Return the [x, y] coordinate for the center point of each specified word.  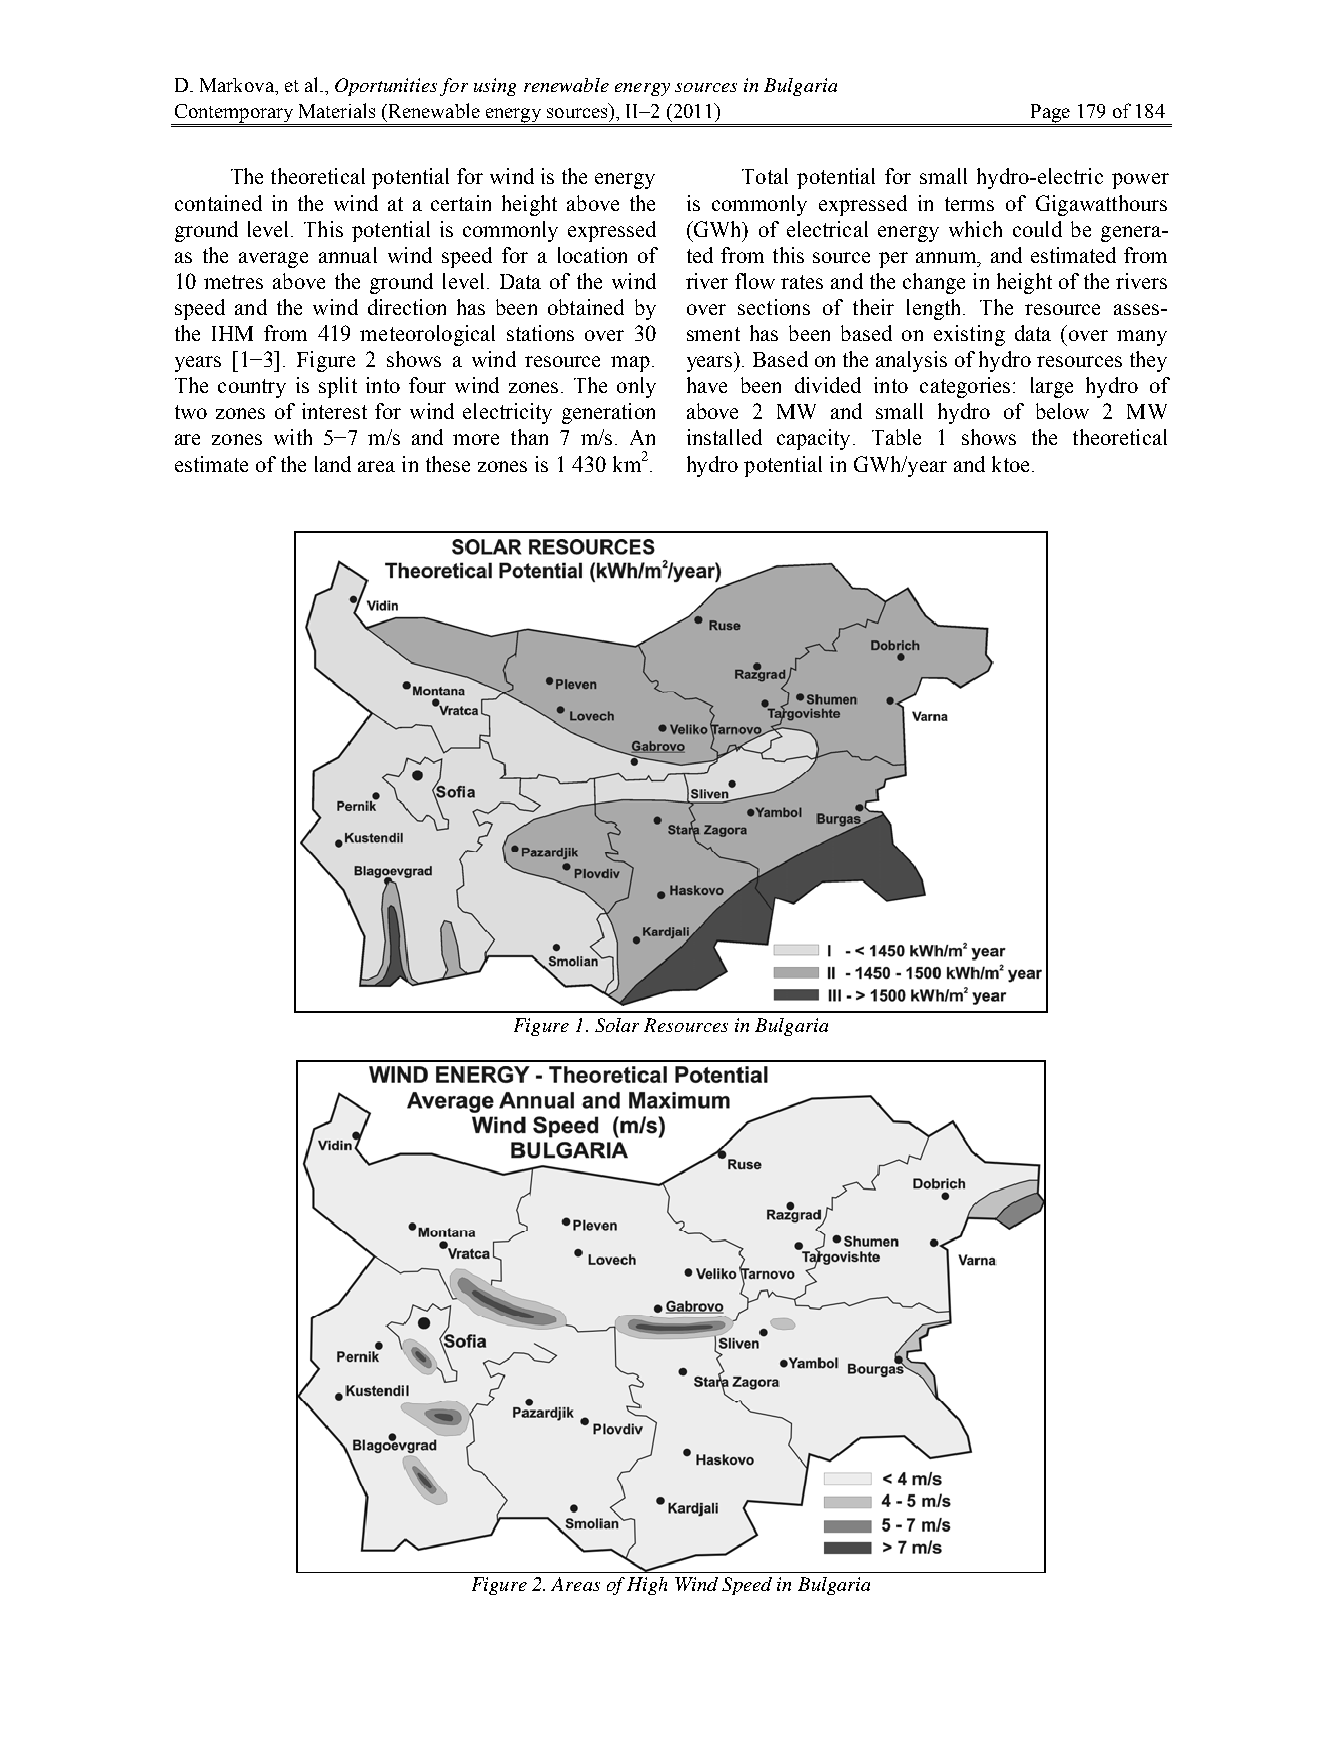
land [333, 464]
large [1052, 387]
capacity [815, 439]
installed [724, 437]
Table [896, 437]
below [1062, 411]
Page [1050, 113]
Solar [617, 1025]
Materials [337, 110]
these [448, 464]
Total [765, 176]
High [647, 1586]
